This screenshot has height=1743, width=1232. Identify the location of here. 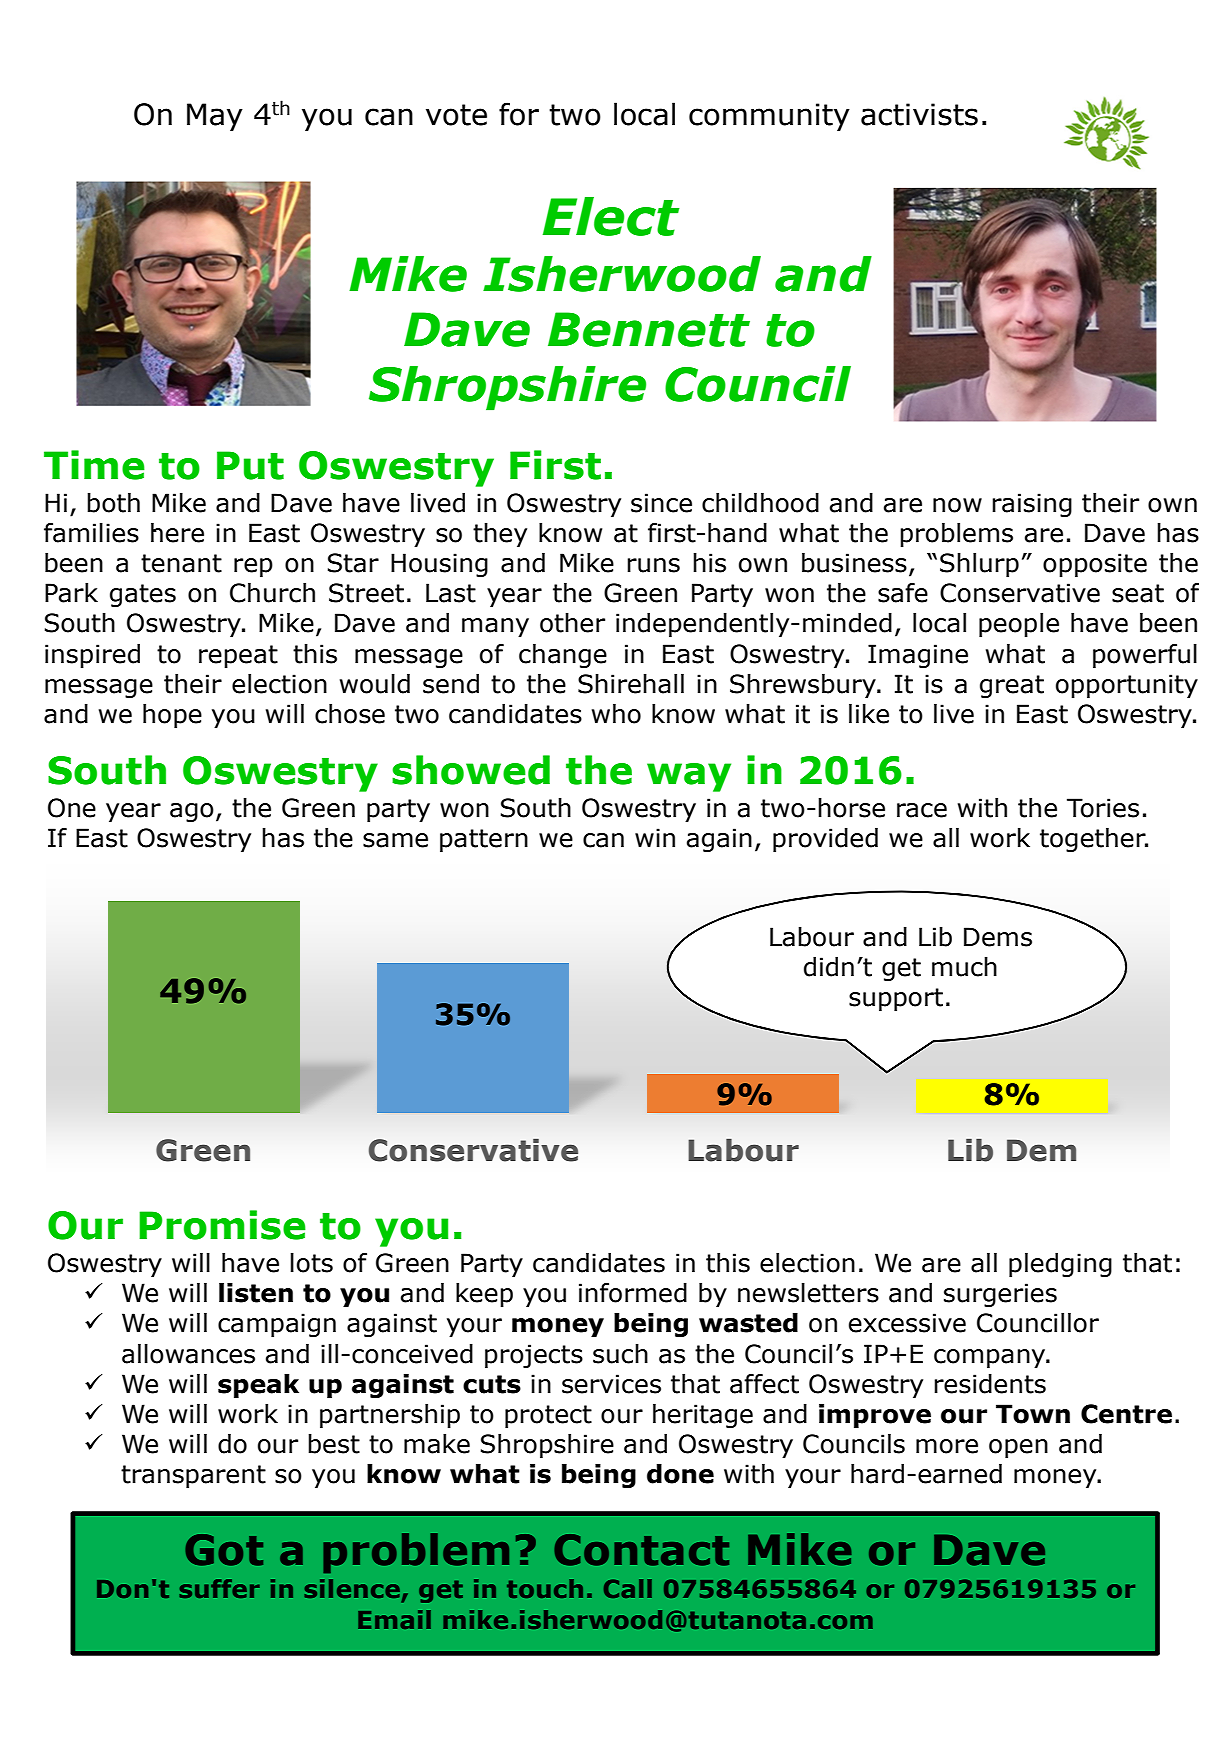
(177, 533).
